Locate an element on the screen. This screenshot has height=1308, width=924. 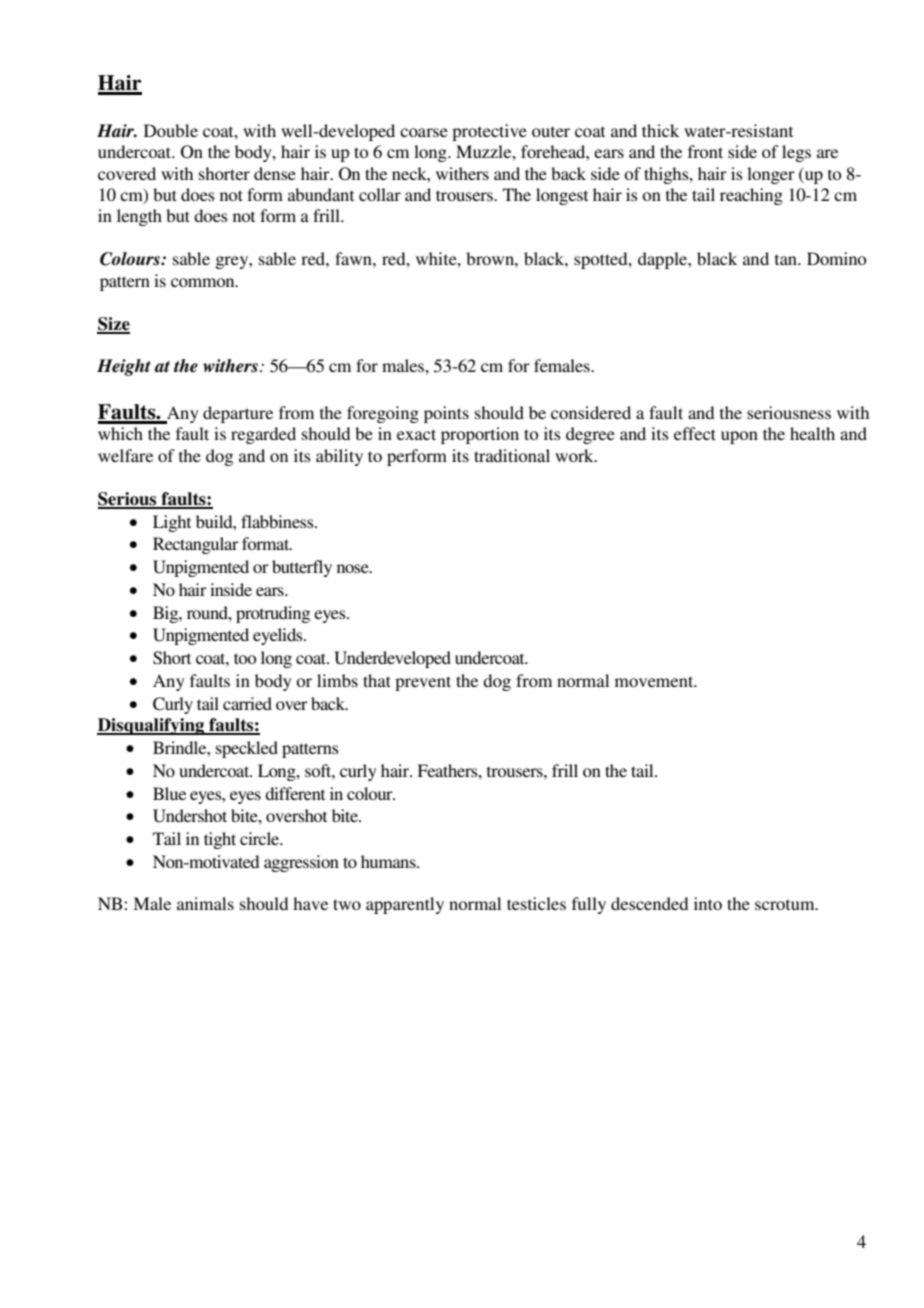
points is located at coordinates (446, 414).
